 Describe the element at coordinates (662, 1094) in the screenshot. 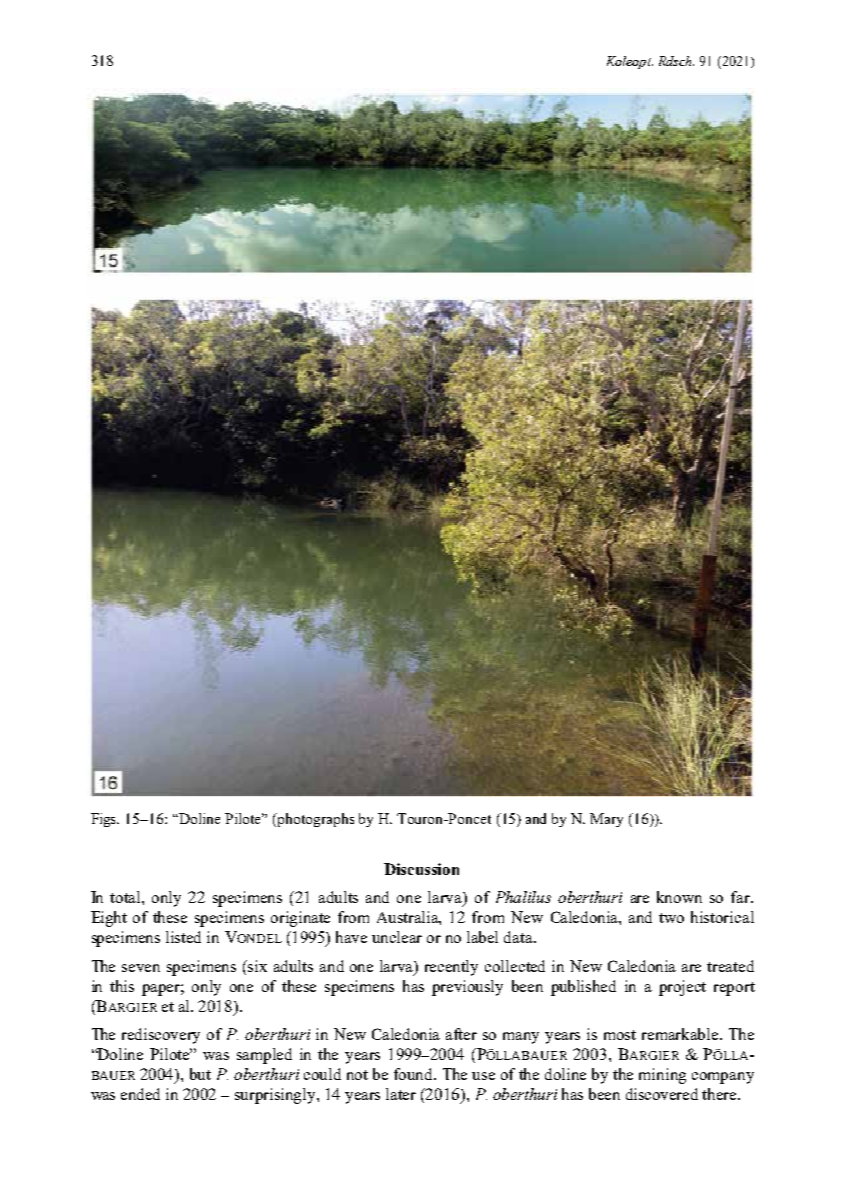

I see `discovered` at that location.
